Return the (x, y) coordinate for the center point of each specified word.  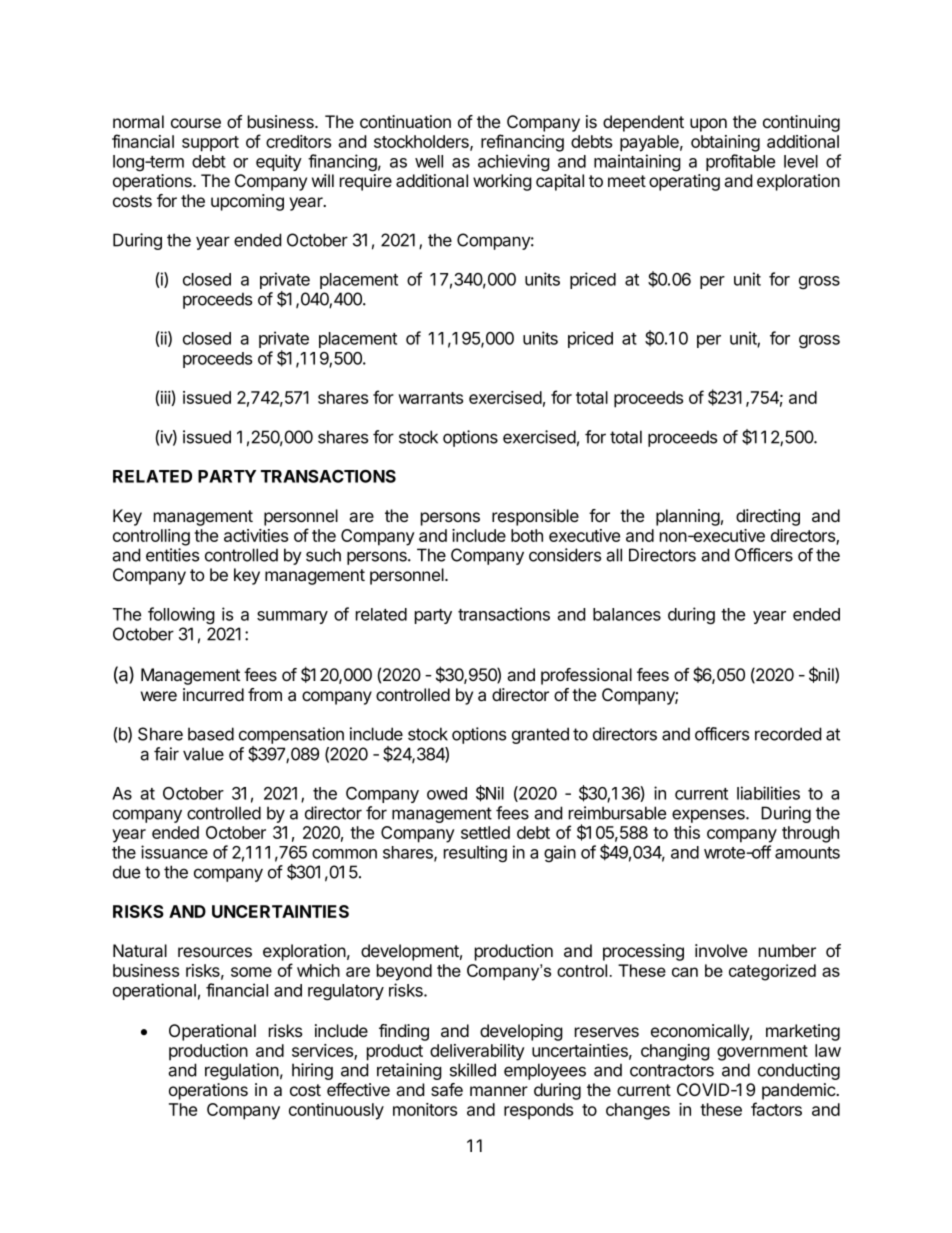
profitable (740, 162)
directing (768, 517)
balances (627, 614)
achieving (514, 162)
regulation (242, 1071)
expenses (709, 816)
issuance (174, 852)
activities (256, 535)
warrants (430, 398)
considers (565, 555)
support (210, 144)
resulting (475, 854)
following (181, 615)
